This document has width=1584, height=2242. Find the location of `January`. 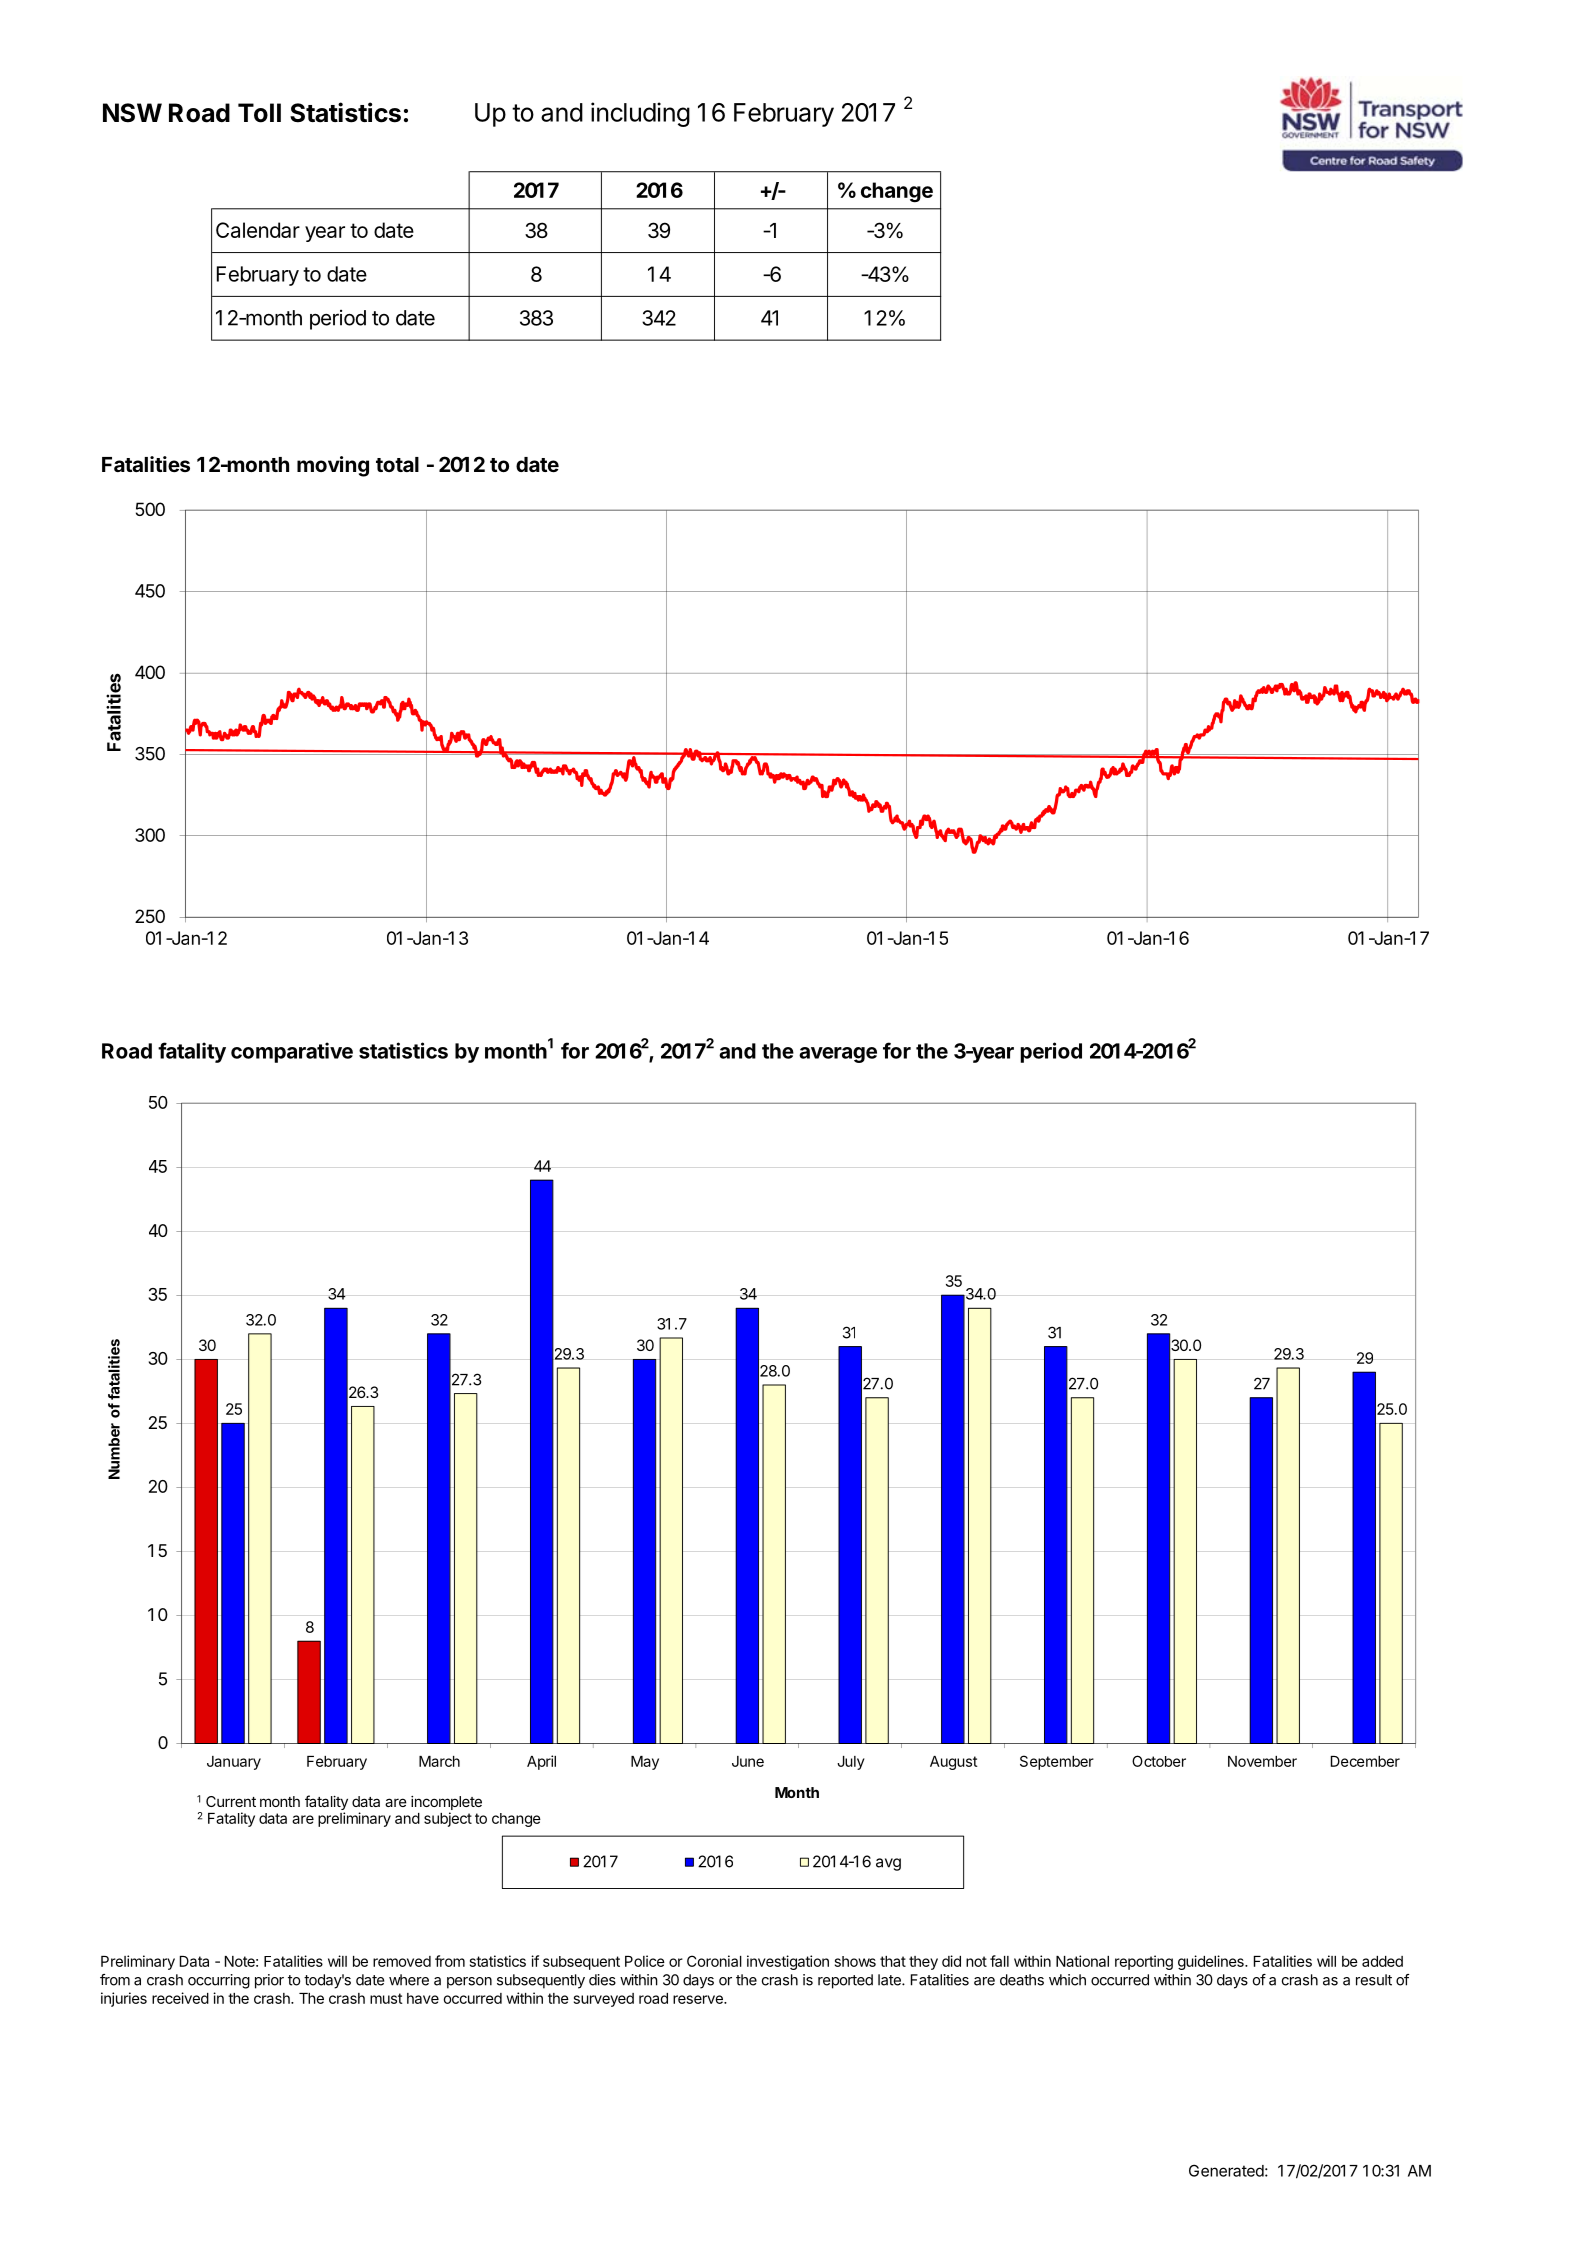

January is located at coordinates (234, 1763).
